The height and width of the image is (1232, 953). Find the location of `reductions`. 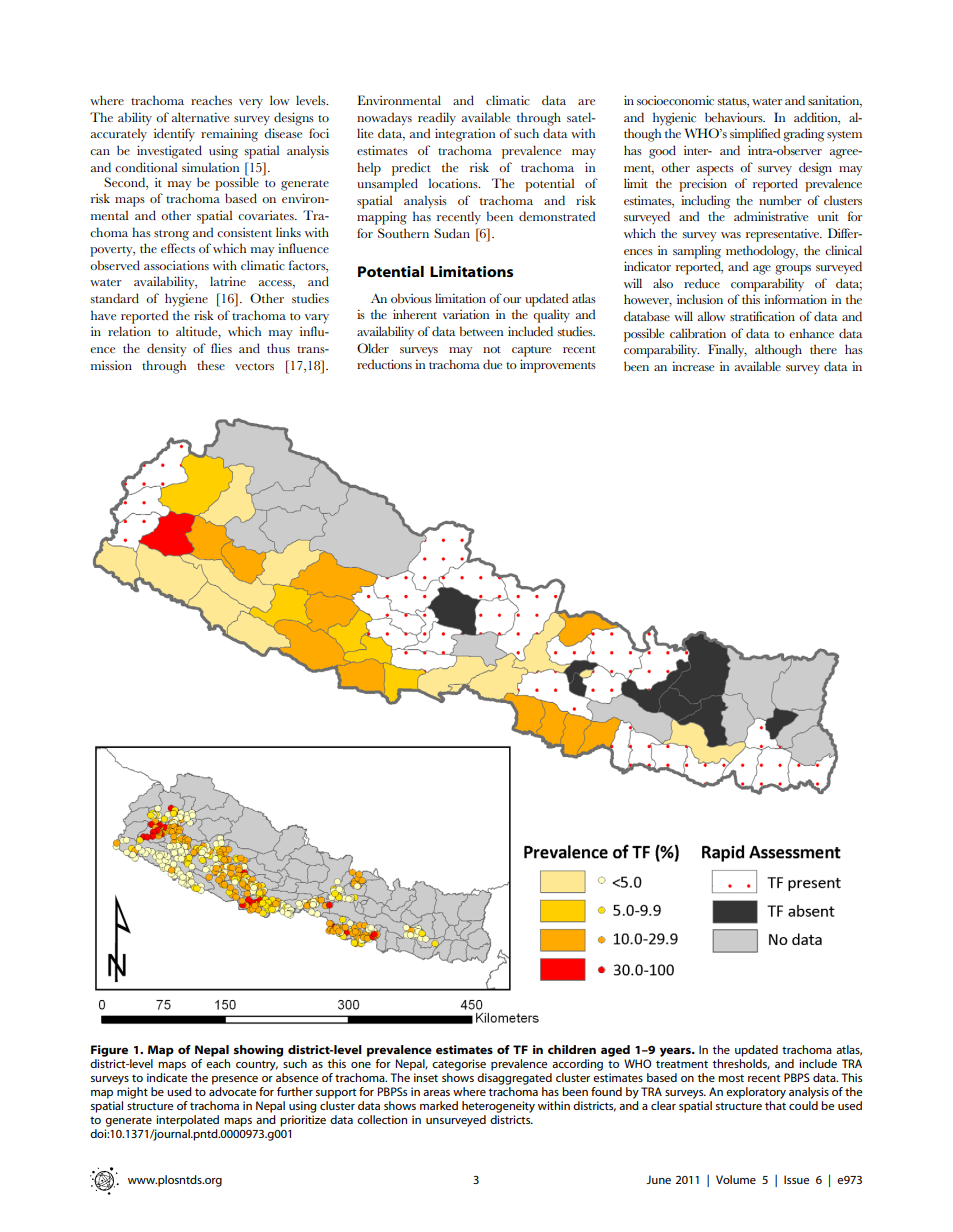

reductions is located at coordinates (384, 364).
